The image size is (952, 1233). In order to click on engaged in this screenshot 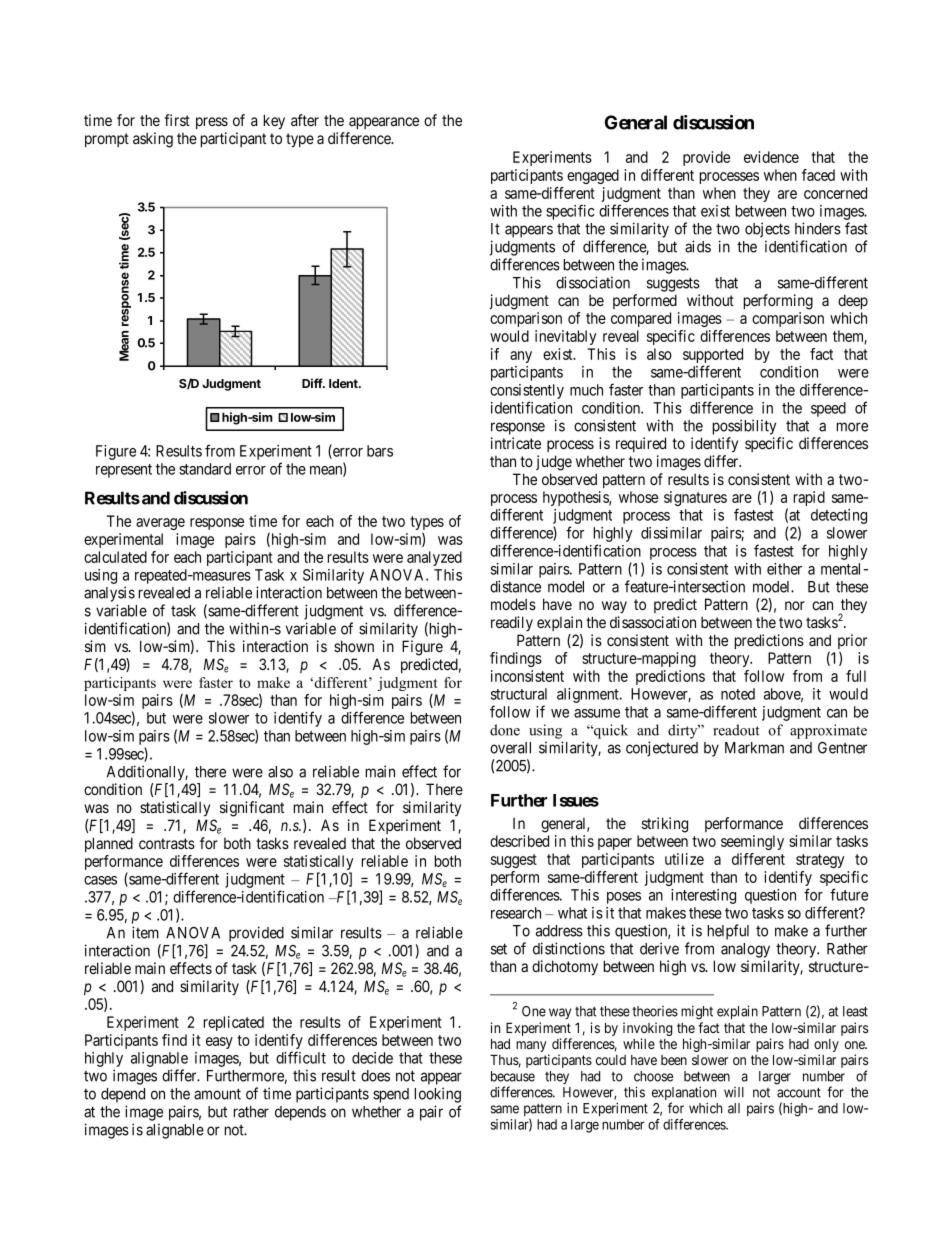, I will do `click(593, 176)`.
